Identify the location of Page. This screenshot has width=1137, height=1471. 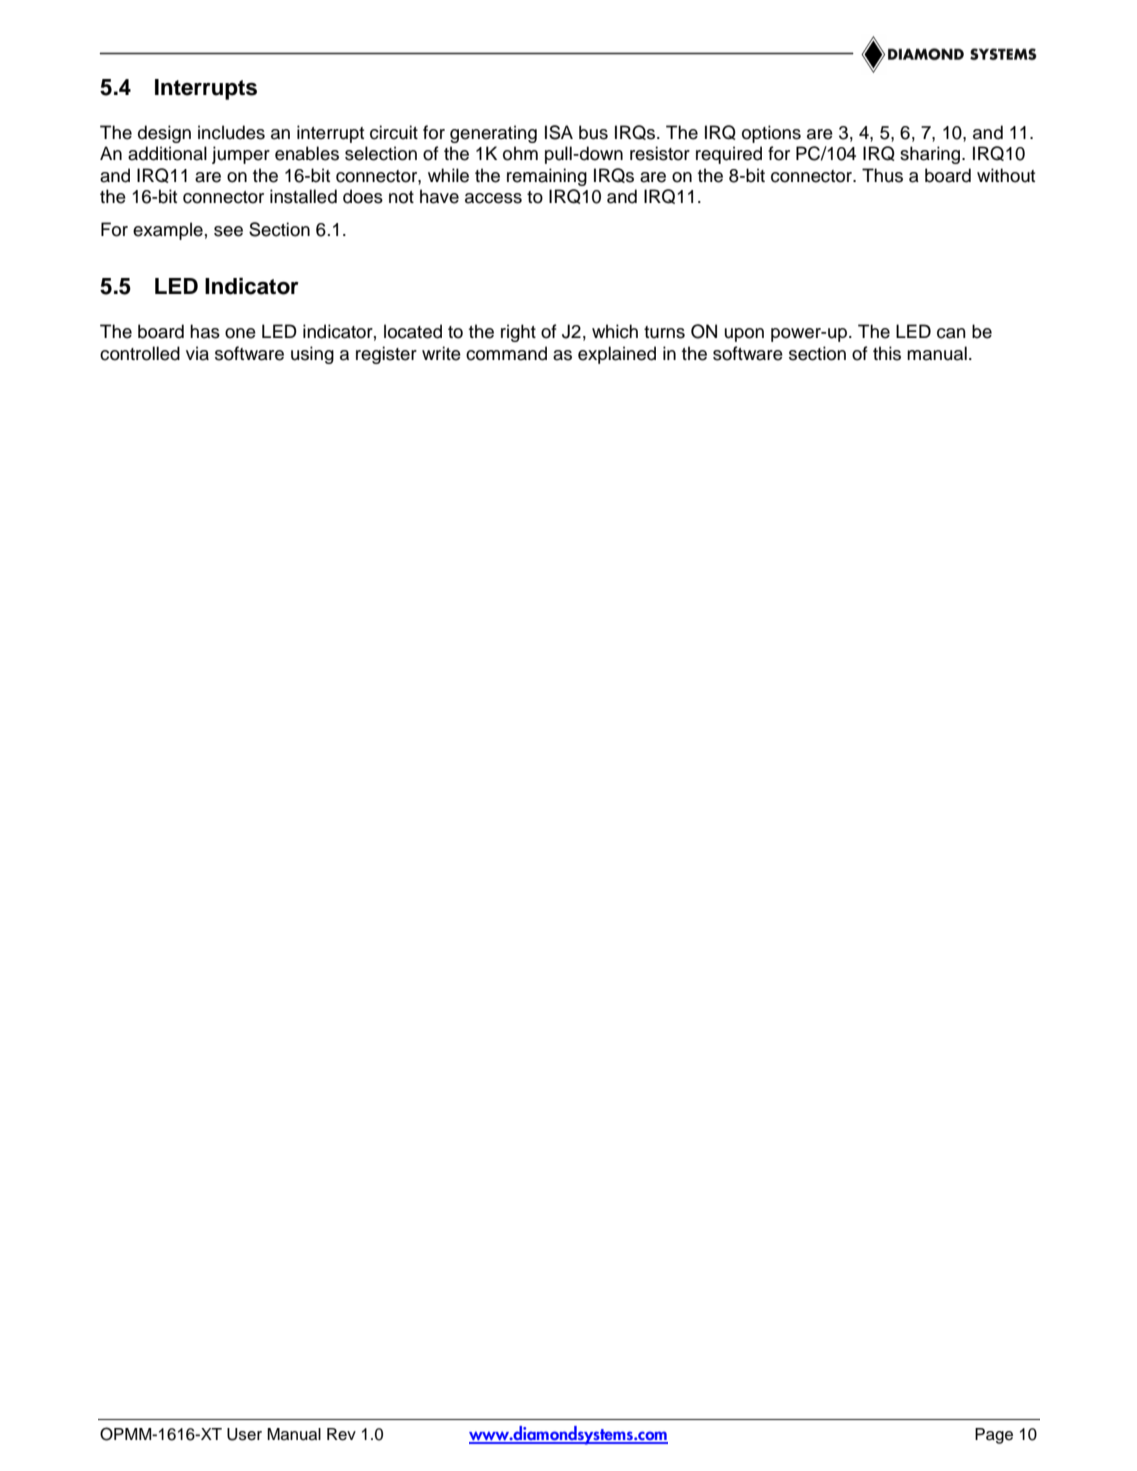
(994, 1436).
